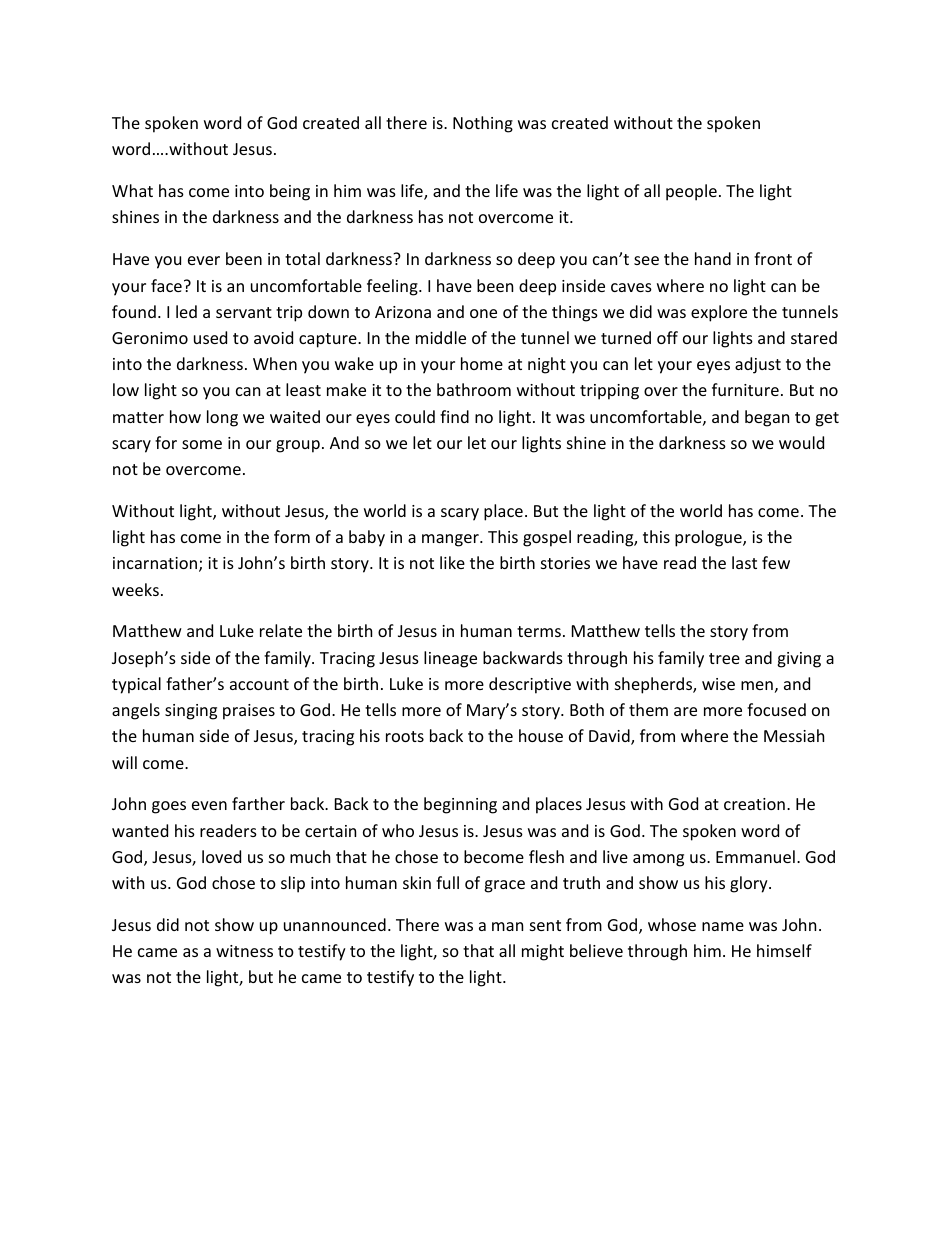  I want to click on tree, so click(724, 658).
